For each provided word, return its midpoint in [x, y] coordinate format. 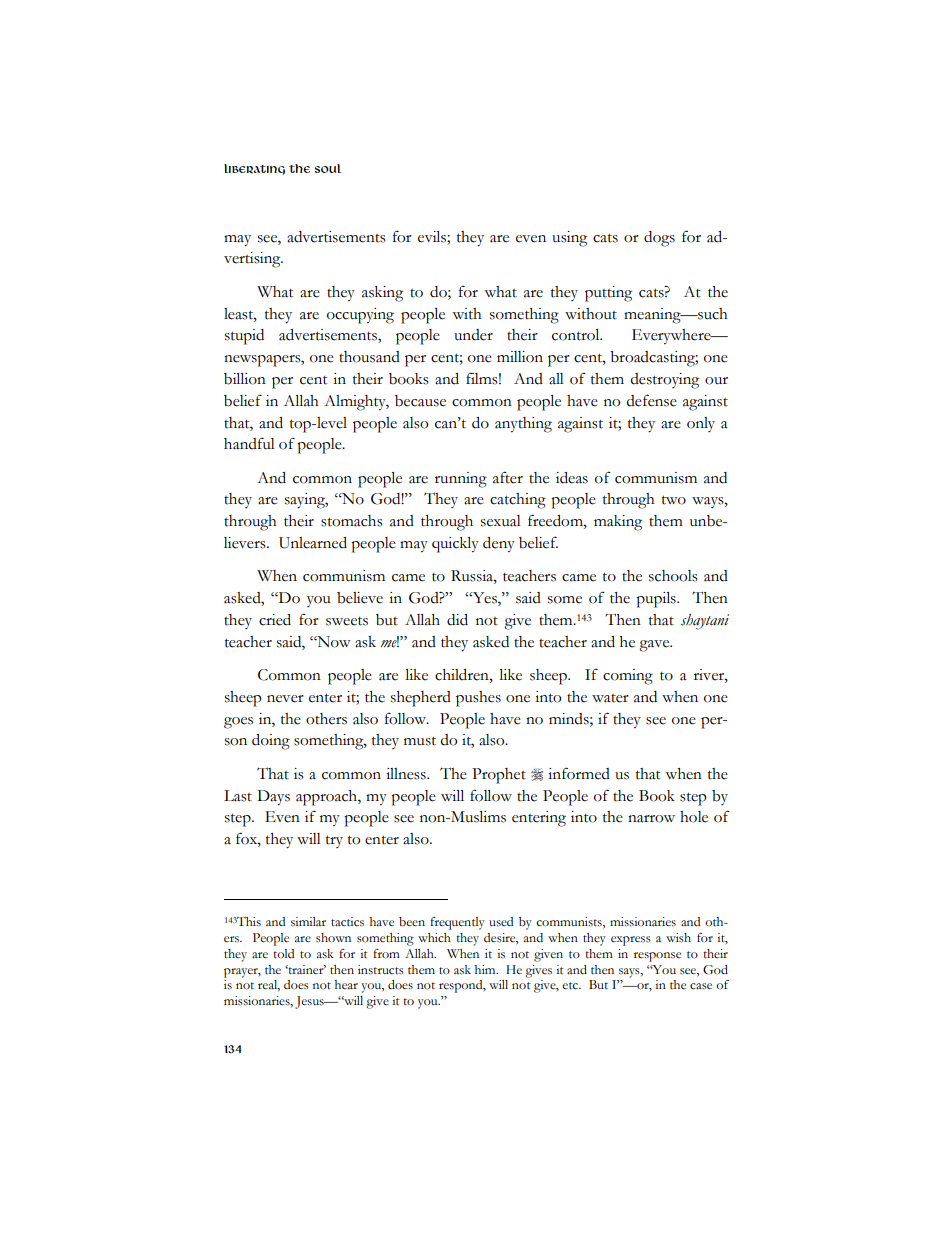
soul [328, 168]
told [283, 954]
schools [673, 576]
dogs [659, 239]
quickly [455, 545]
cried [275, 620]
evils [433, 237]
